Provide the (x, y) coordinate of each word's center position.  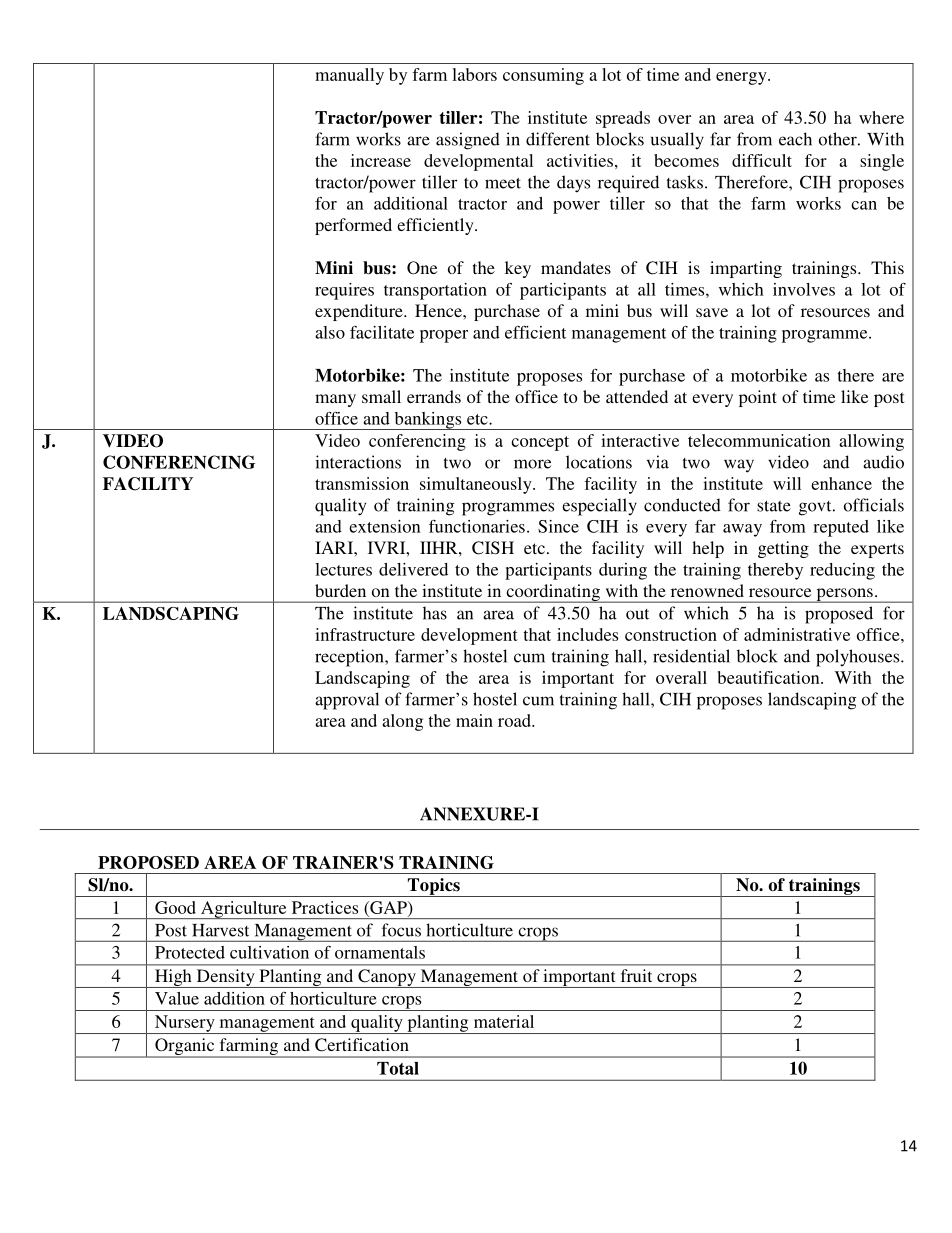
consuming (543, 76)
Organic (185, 1048)
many (335, 400)
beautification (769, 677)
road (515, 720)
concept (540, 443)
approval (347, 701)
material (504, 1021)
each (795, 139)
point (758, 398)
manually (349, 76)
